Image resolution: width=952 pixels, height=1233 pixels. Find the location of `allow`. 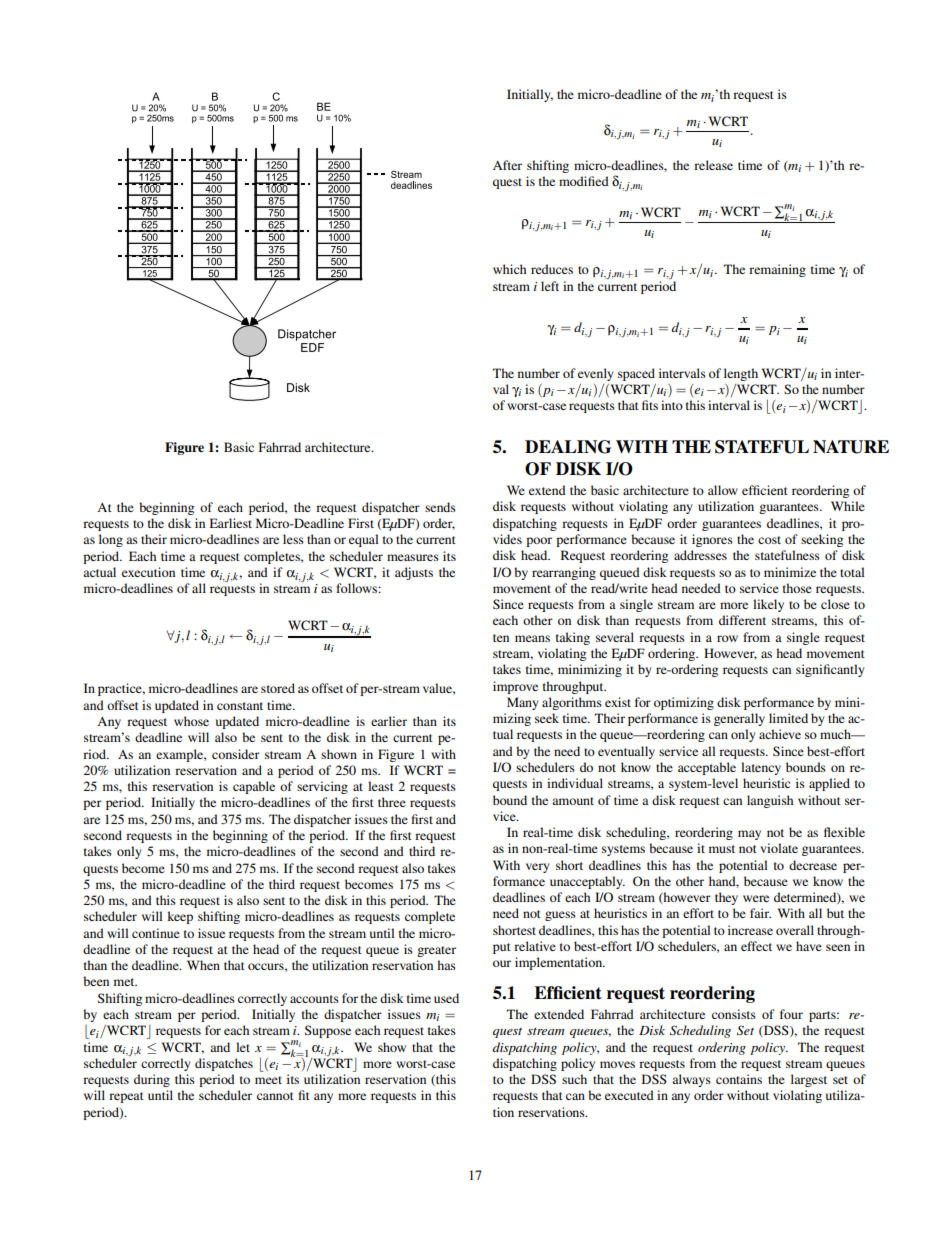

allow is located at coordinates (723, 490).
